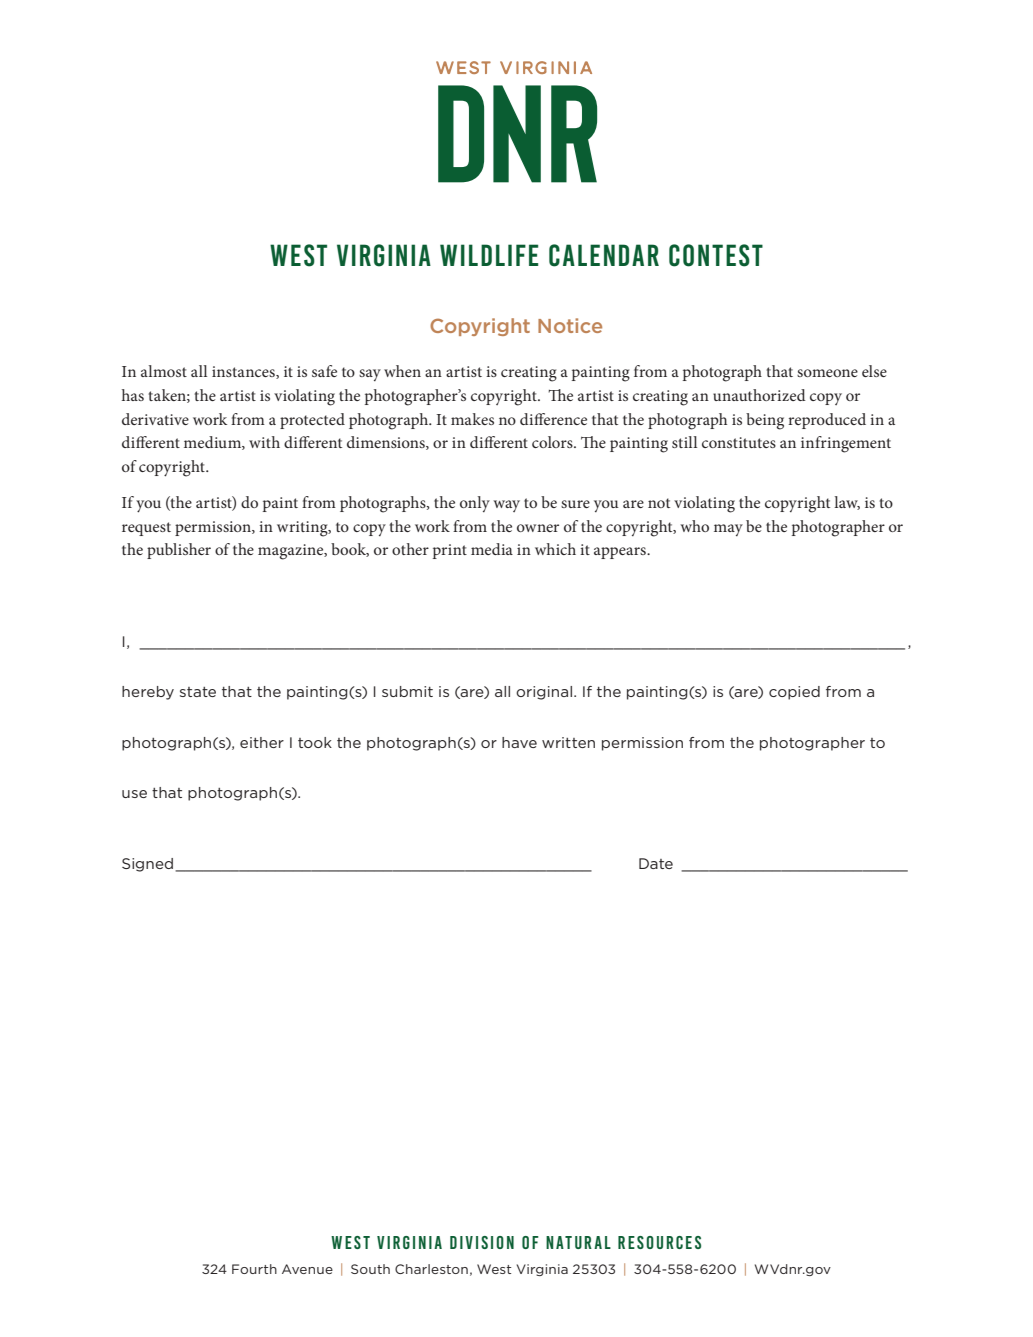 Image resolution: width=1033 pixels, height=1337 pixels. What do you see at coordinates (519, 742) in the page?
I see `have` at bounding box center [519, 742].
